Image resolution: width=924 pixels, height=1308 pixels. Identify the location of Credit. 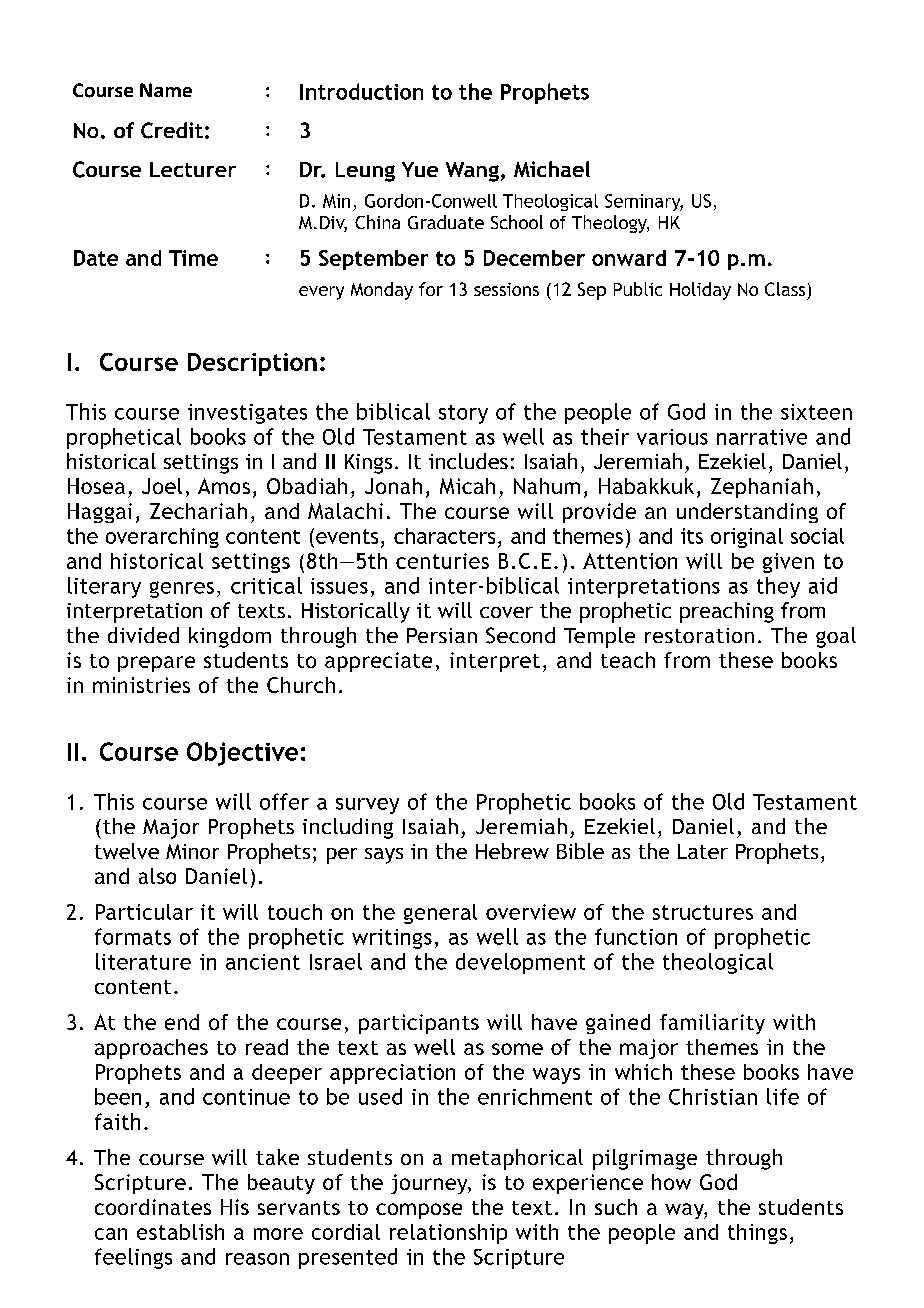
(172, 130).
